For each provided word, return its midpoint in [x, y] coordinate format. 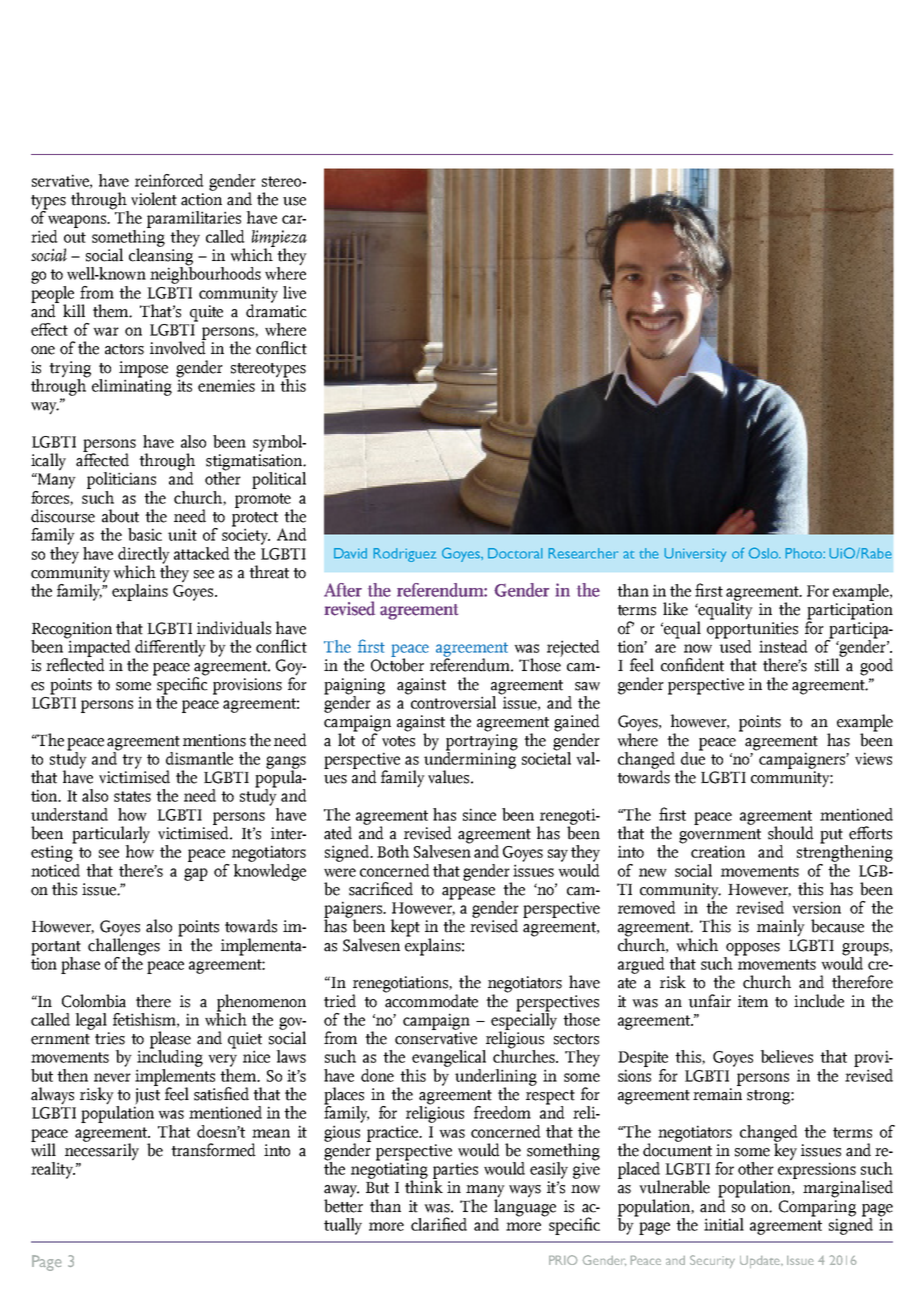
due [693, 757]
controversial [452, 701]
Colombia [94, 1001]
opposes [753, 949]
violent [154, 199]
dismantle [199, 758]
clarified [439, 1224]
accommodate [431, 1000]
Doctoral [515, 553]
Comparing [817, 1209]
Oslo [764, 553]
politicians [121, 480]
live [294, 292]
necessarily [102, 1151]
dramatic [276, 310]
